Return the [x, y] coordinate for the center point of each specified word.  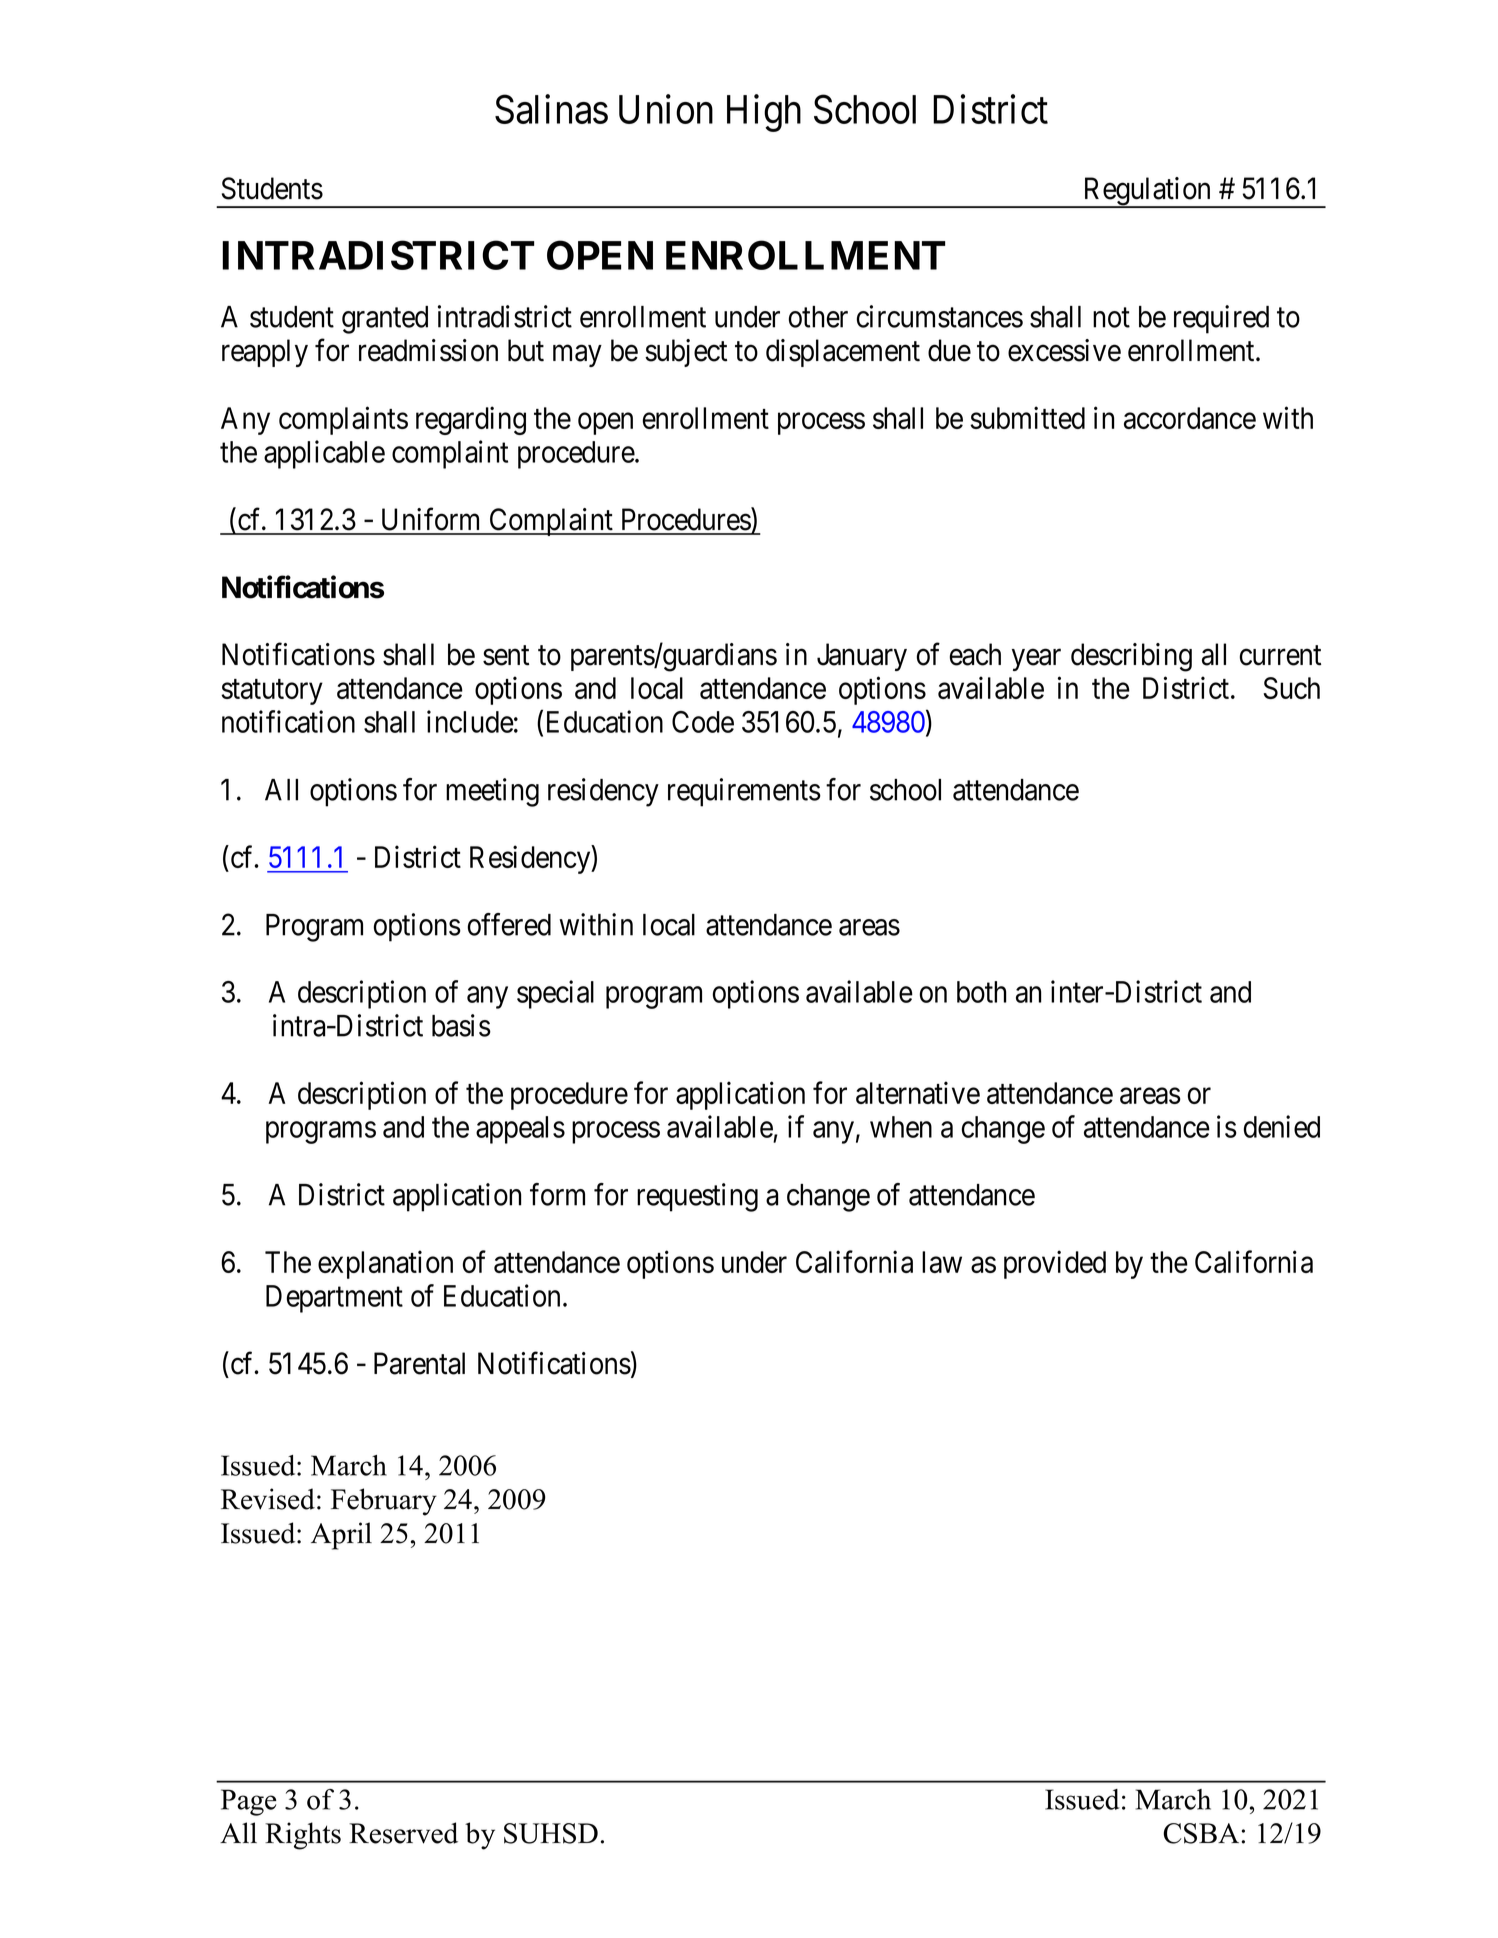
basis [461, 1025]
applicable [324, 454]
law [942, 1262]
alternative [918, 1092]
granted [385, 320]
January [862, 657]
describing [1131, 657]
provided [1055, 1264]
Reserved [403, 1833]
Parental [419, 1363]
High [764, 113]
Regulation [1147, 192]
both [982, 992]
